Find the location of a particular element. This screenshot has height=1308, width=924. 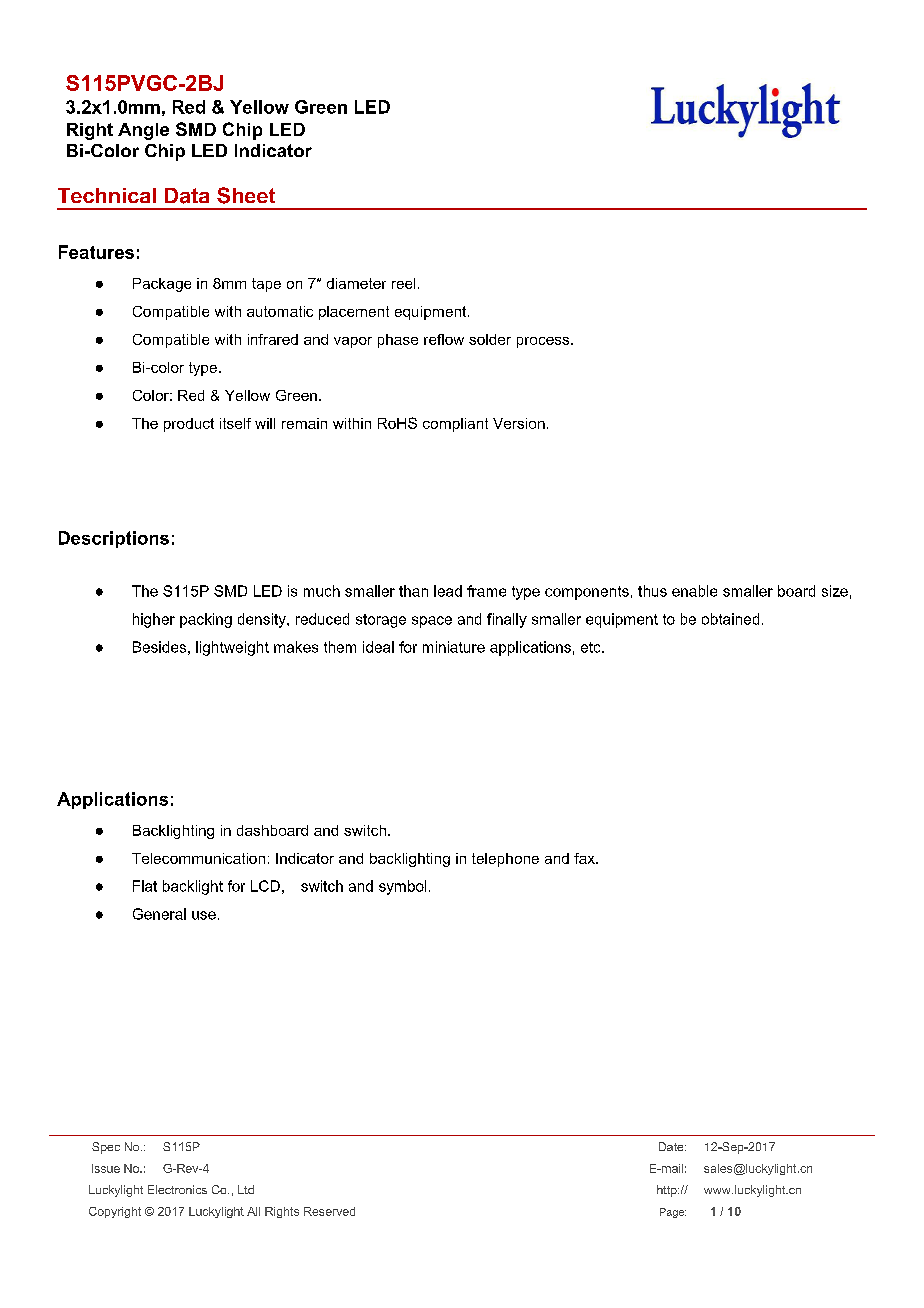

Descriptions is located at coordinates (114, 539).
